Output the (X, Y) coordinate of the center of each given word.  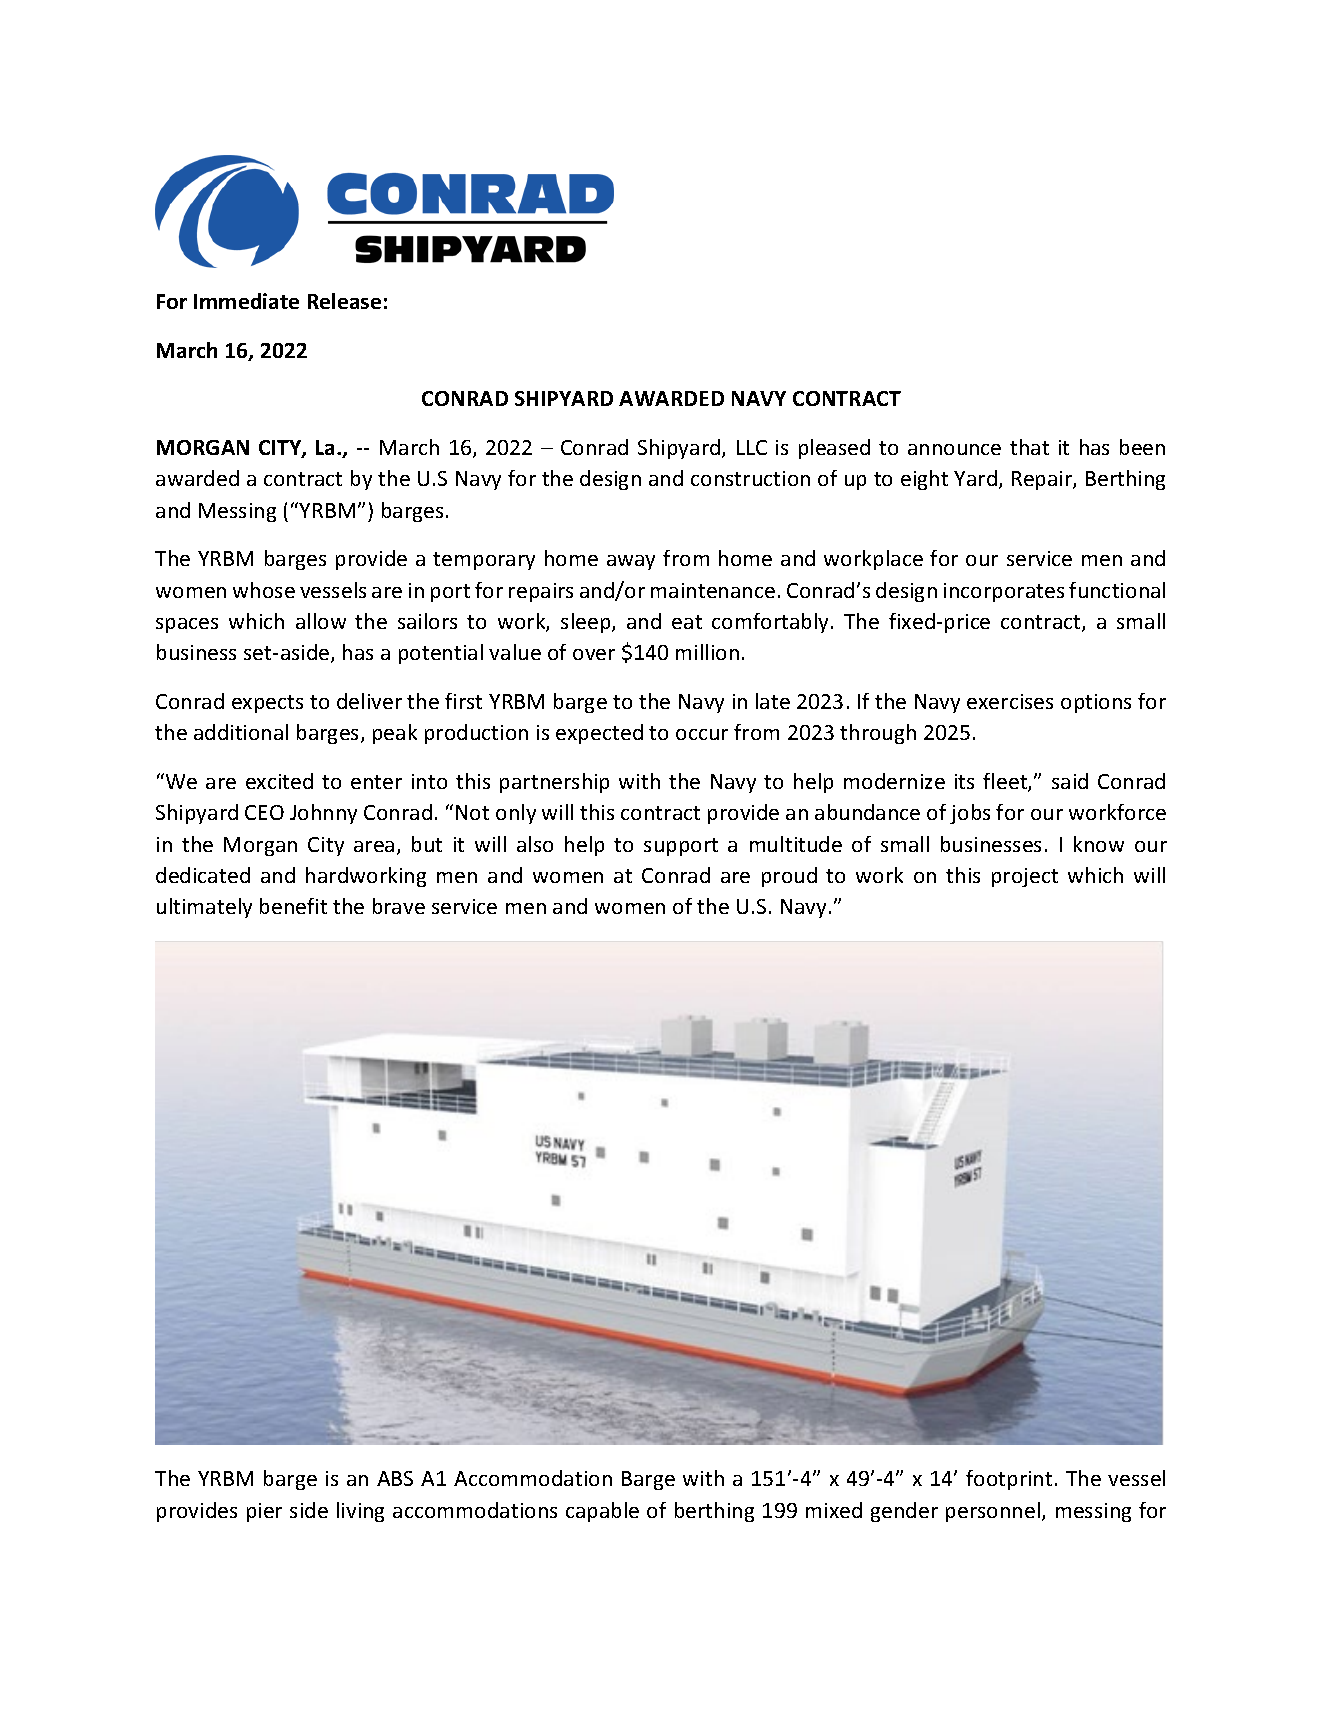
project (1025, 877)
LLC (752, 447)
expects (267, 704)
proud (789, 877)
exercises (1010, 701)
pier (264, 1512)
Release (344, 301)
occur (702, 734)
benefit (293, 906)
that (1029, 447)
